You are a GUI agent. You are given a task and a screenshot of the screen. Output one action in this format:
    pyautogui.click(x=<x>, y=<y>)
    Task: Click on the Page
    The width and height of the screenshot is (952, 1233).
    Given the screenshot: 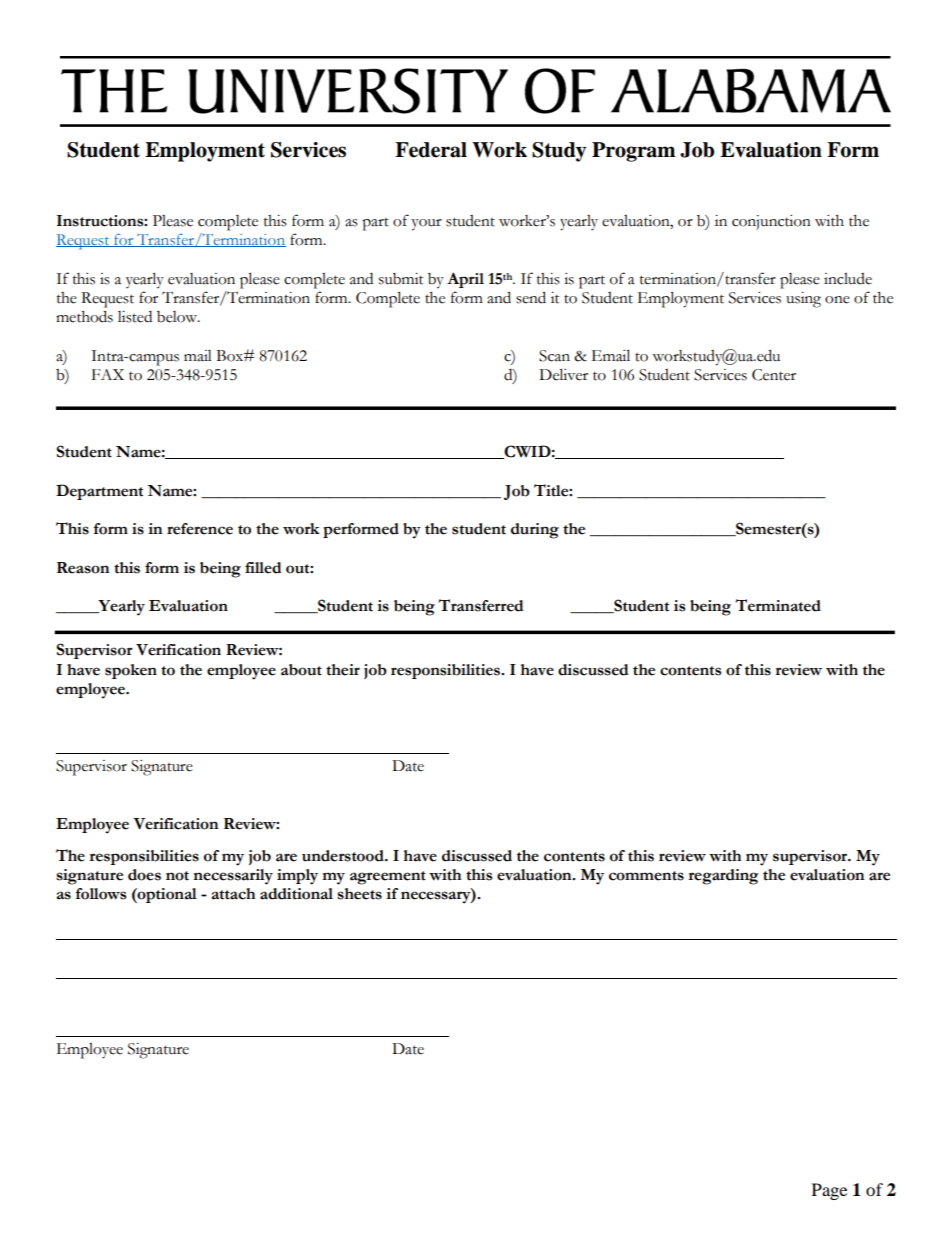 What is the action you would take?
    pyautogui.click(x=829, y=1191)
